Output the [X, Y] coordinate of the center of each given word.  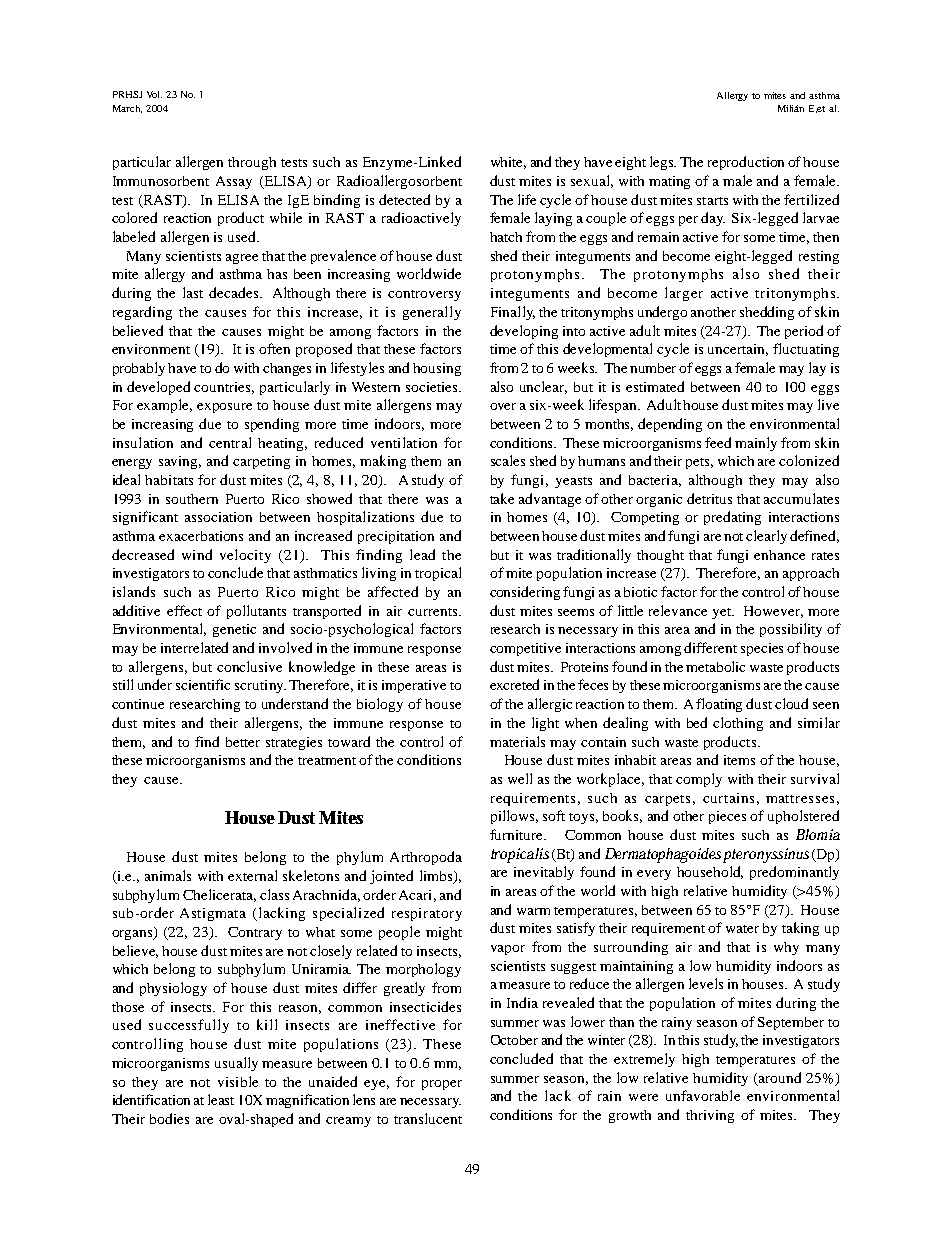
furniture [518, 834]
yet [723, 613]
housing [437, 369]
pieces [727, 817]
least [221, 1099]
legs [663, 163]
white [508, 163]
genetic [234, 630]
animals [168, 875]
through [252, 163]
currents [434, 612]
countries [224, 388]
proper [442, 1085]
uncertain [738, 350]
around [780, 1077]
